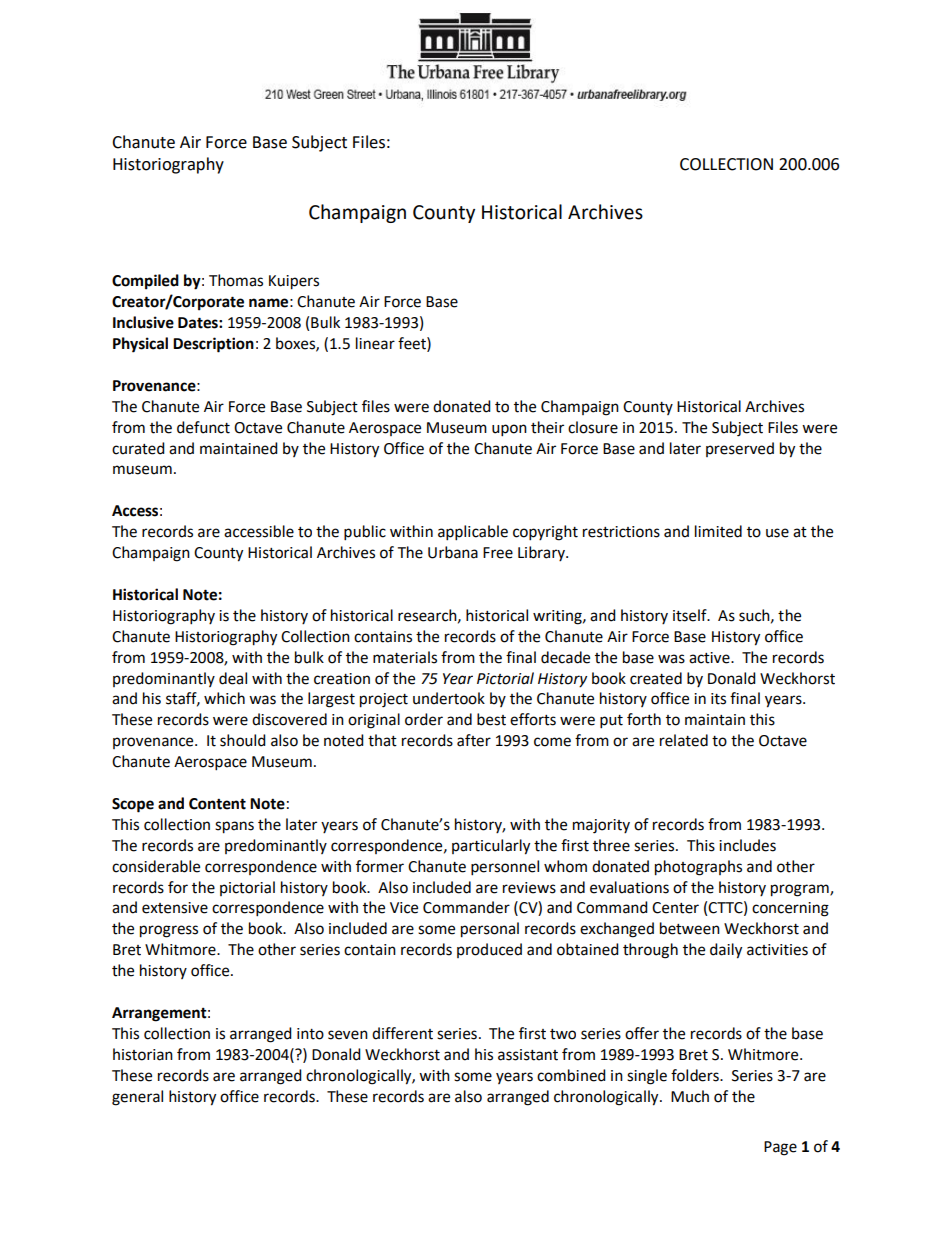 The width and height of the screenshot is (952, 1233). Describe the element at coordinates (690, 928) in the screenshot. I see `between` at that location.
